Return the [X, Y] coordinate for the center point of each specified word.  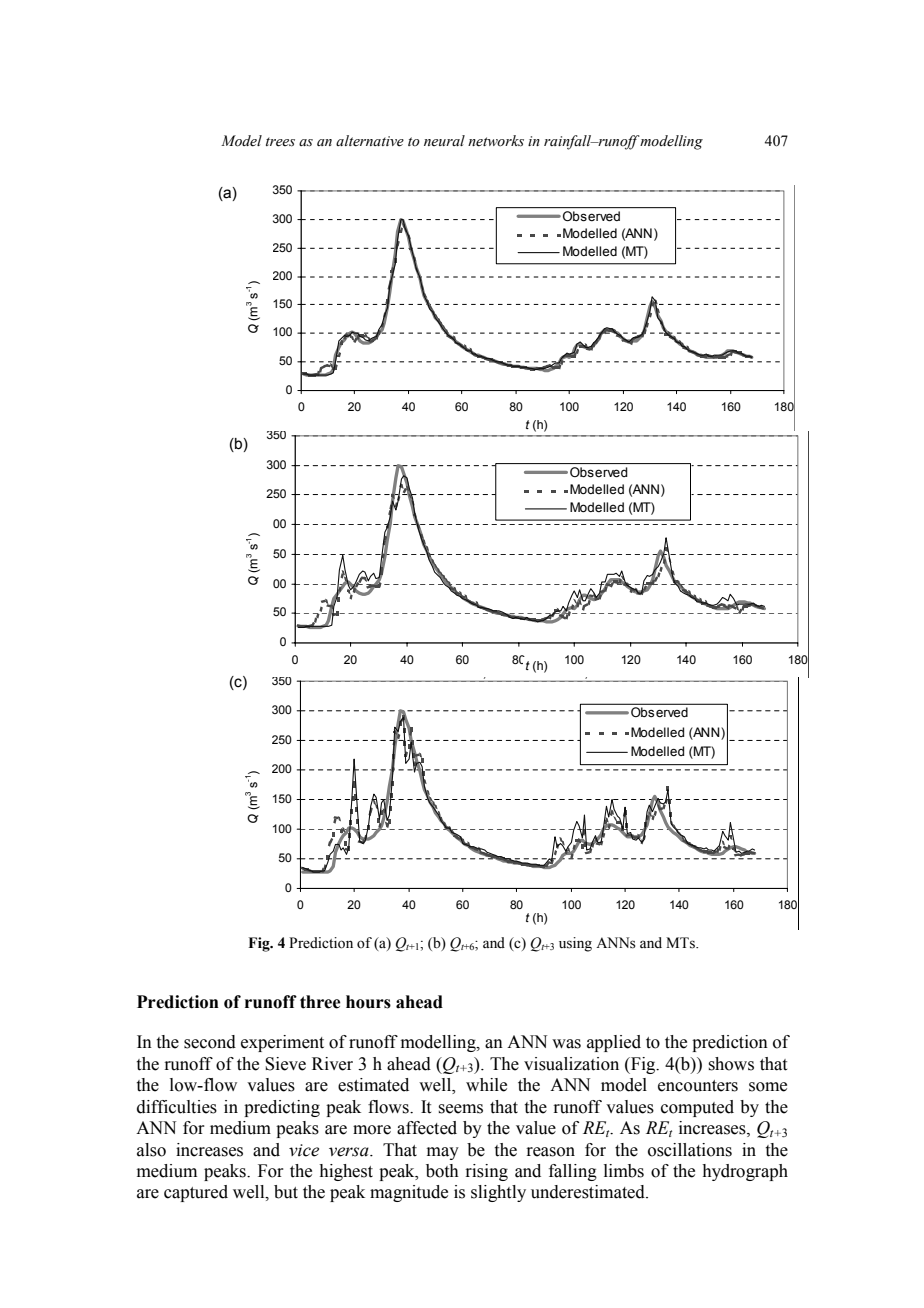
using [575, 944]
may [443, 1153]
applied [614, 1043]
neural [444, 140]
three [320, 1002]
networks [496, 141]
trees [280, 142]
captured [196, 1193]
